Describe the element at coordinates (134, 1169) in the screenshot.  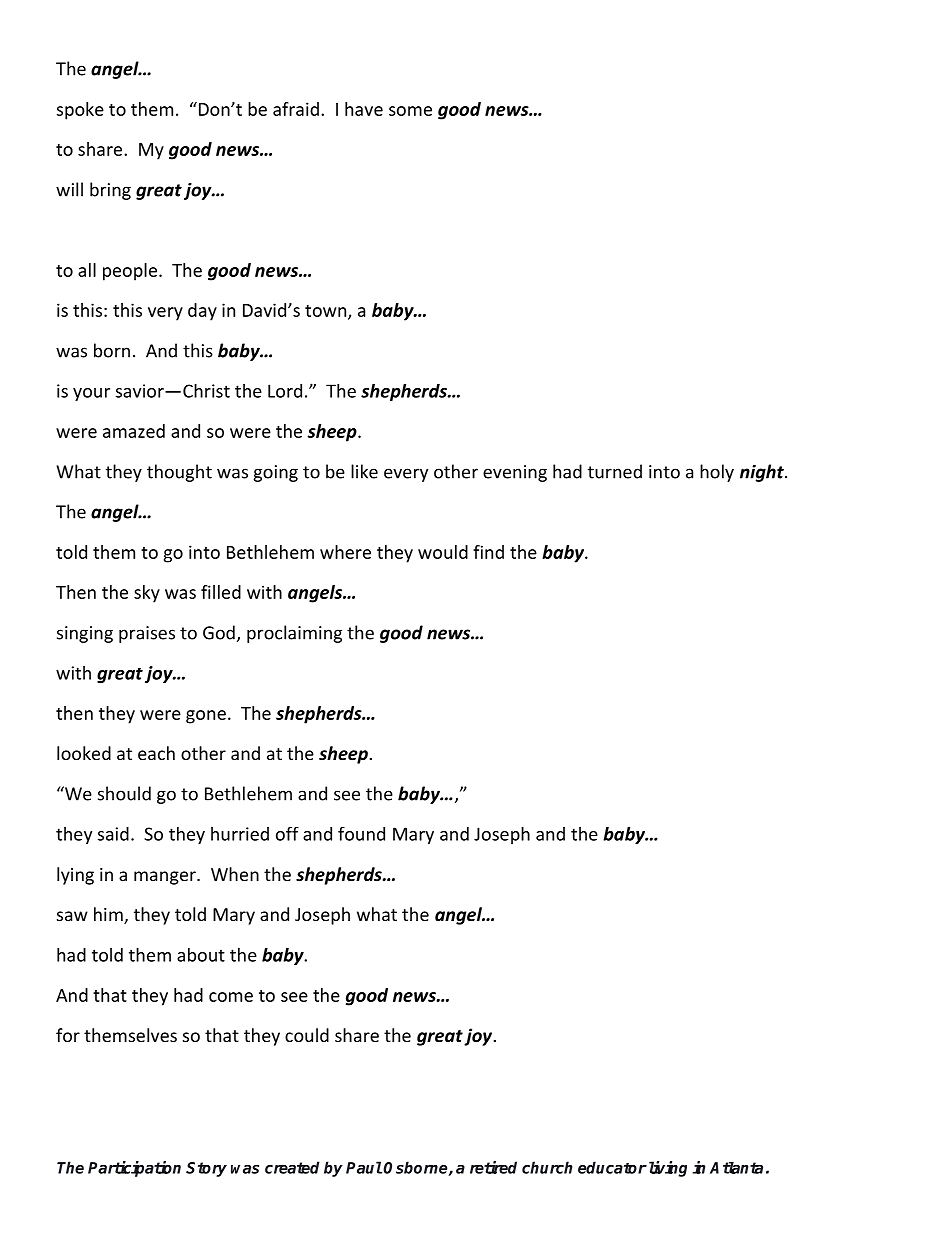
I see `Participation` at that location.
